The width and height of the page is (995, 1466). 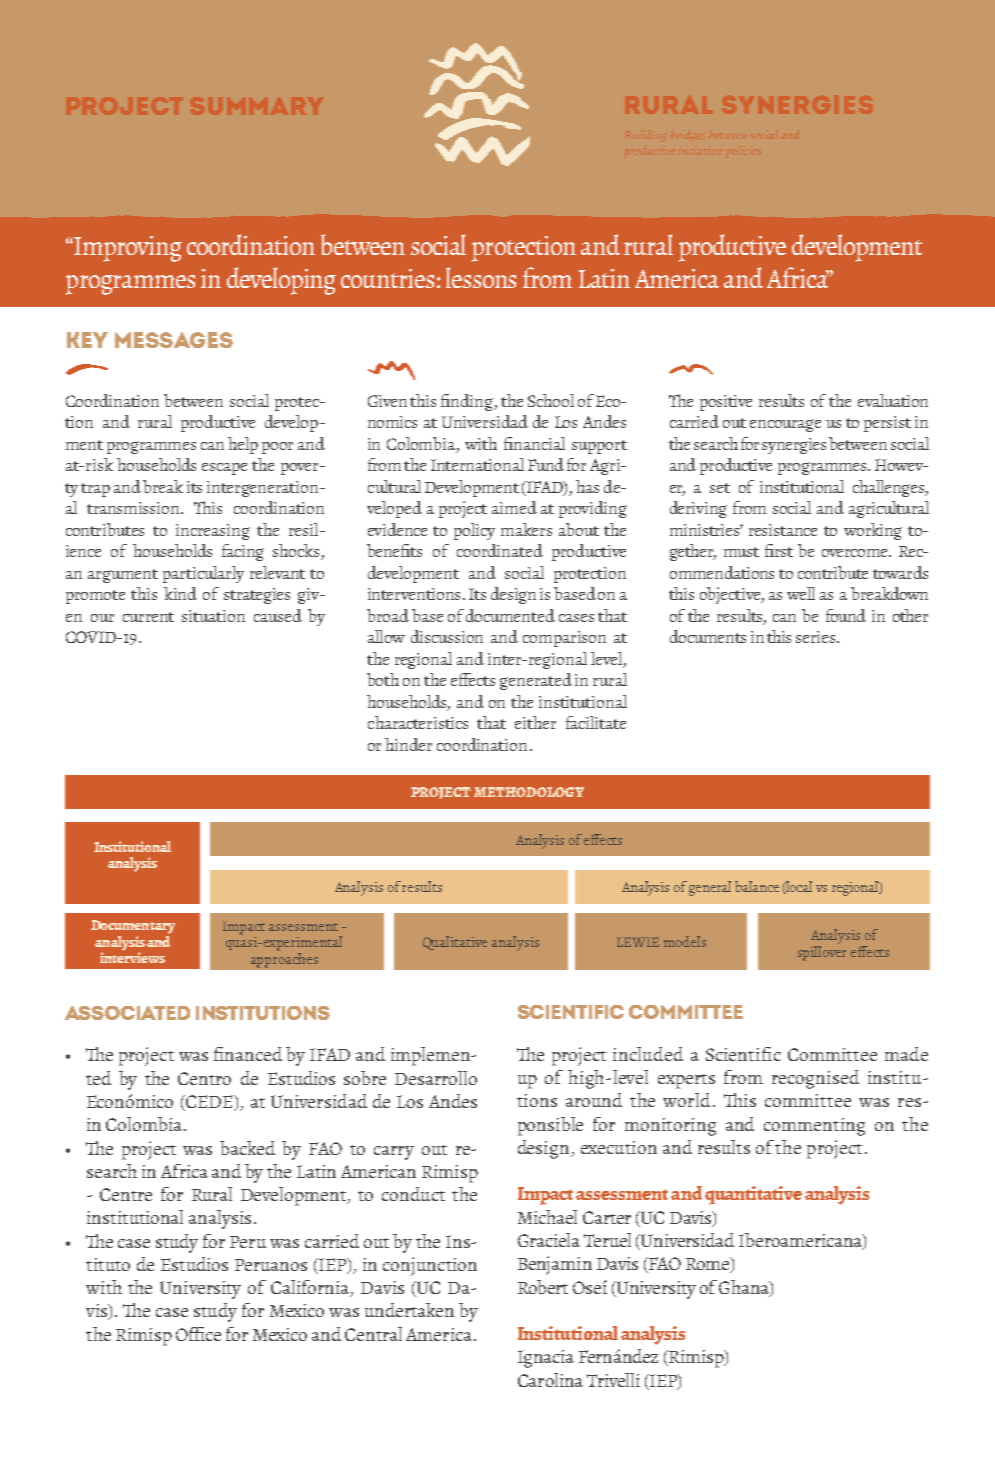 I want to click on sobre, so click(x=365, y=1078).
